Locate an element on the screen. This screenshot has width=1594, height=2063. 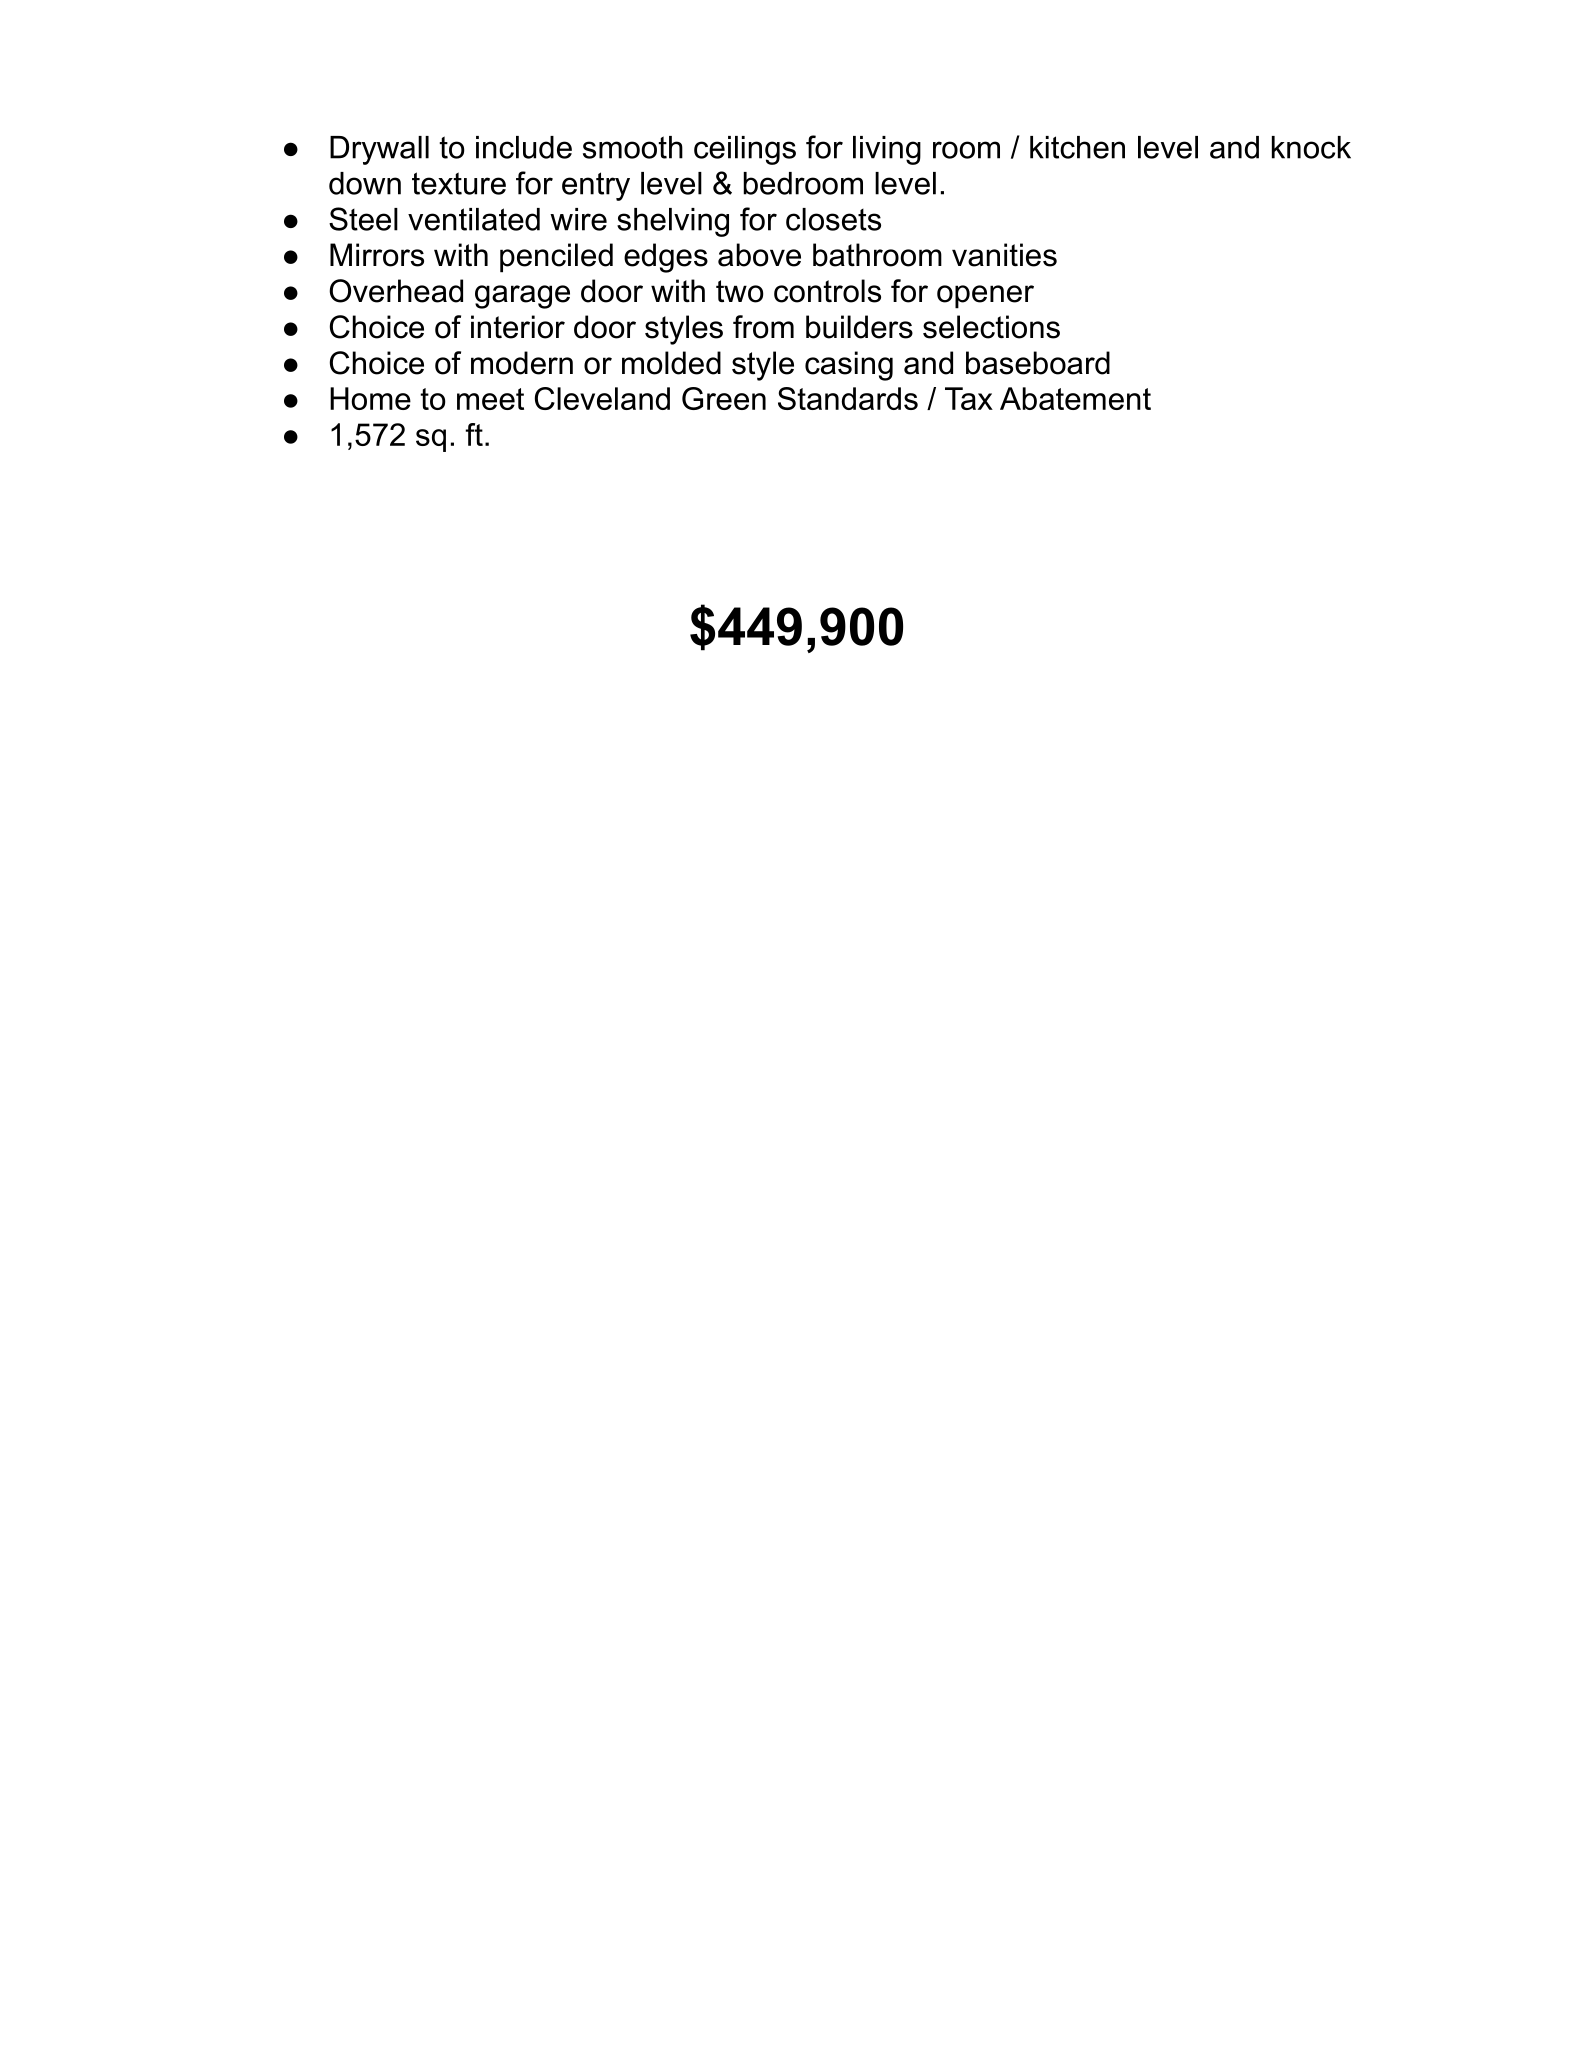
vanities is located at coordinates (1004, 255).
